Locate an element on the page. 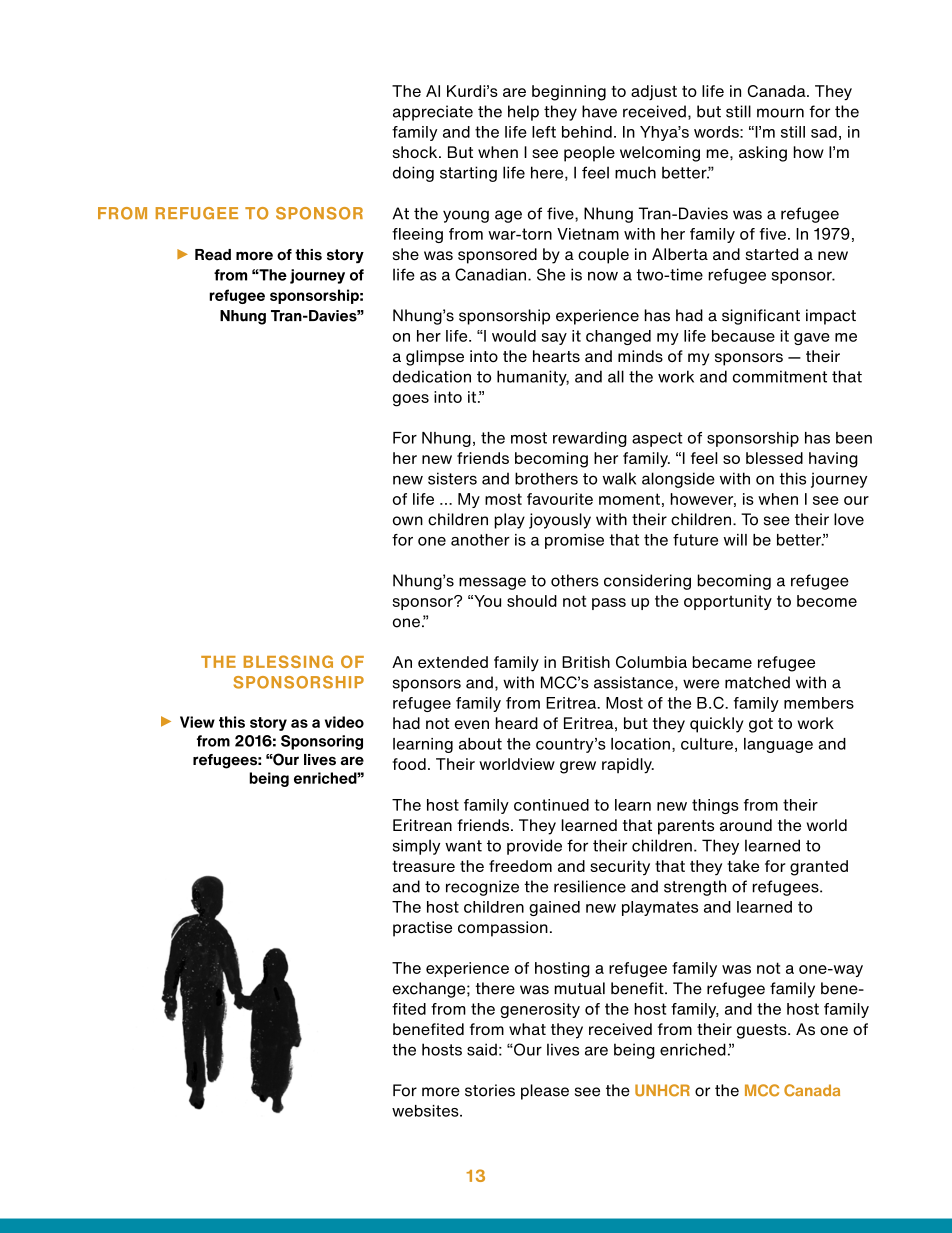 This image has width=952, height=1233. shock is located at coordinates (416, 152).
